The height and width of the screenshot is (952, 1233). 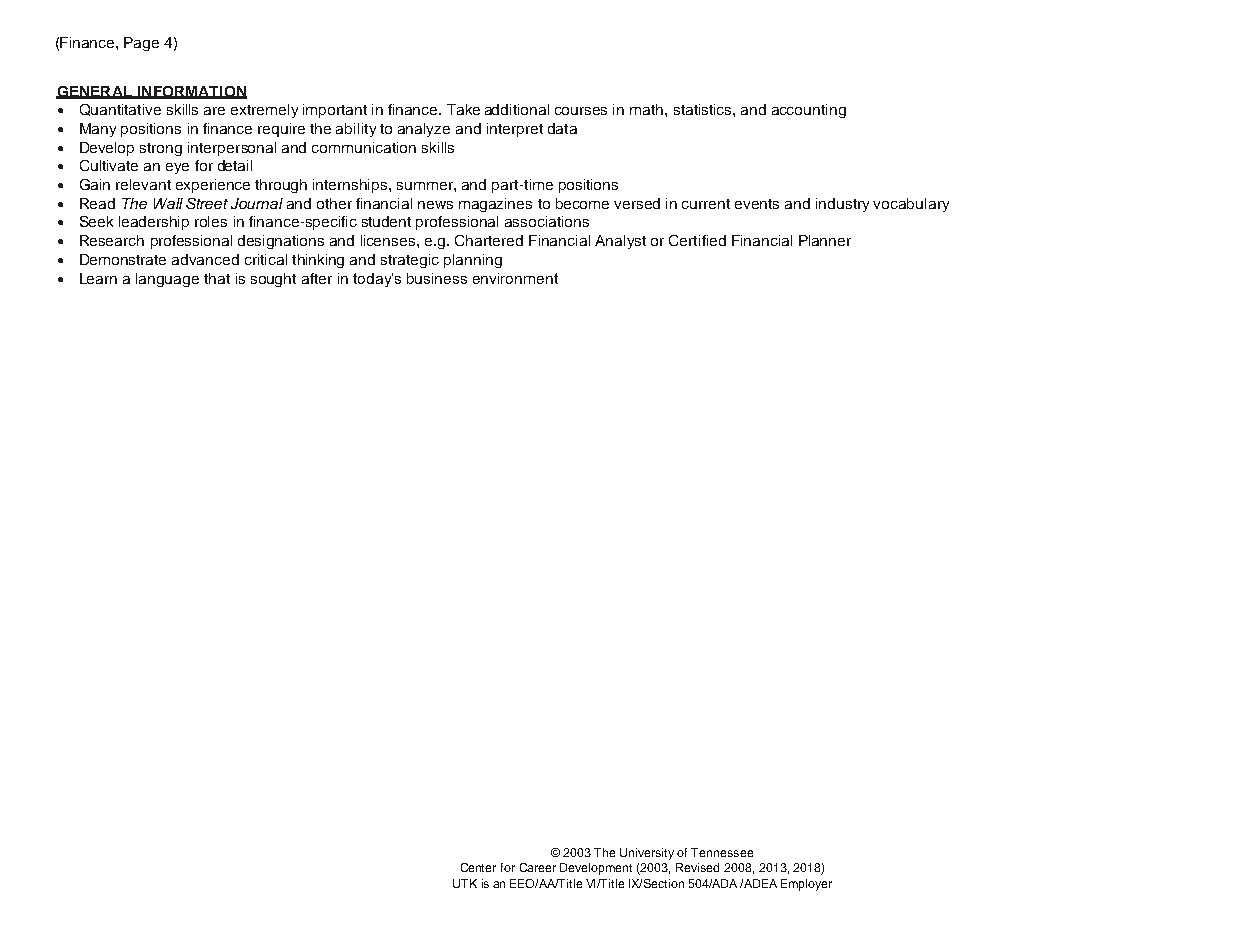 I want to click on language, so click(x=167, y=280).
